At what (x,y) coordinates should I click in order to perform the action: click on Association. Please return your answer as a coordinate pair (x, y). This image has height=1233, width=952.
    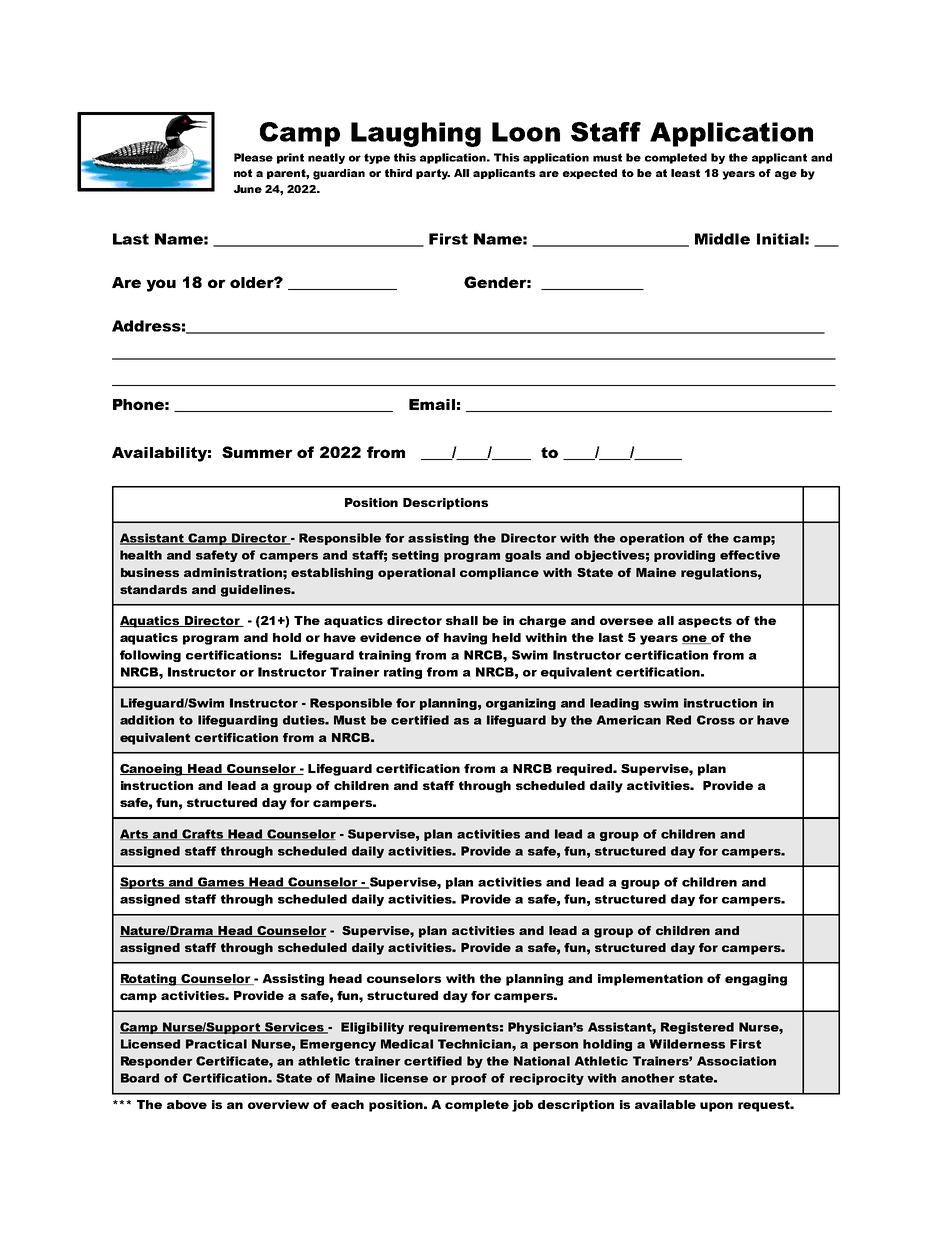
    Looking at the image, I should click on (736, 1061).
